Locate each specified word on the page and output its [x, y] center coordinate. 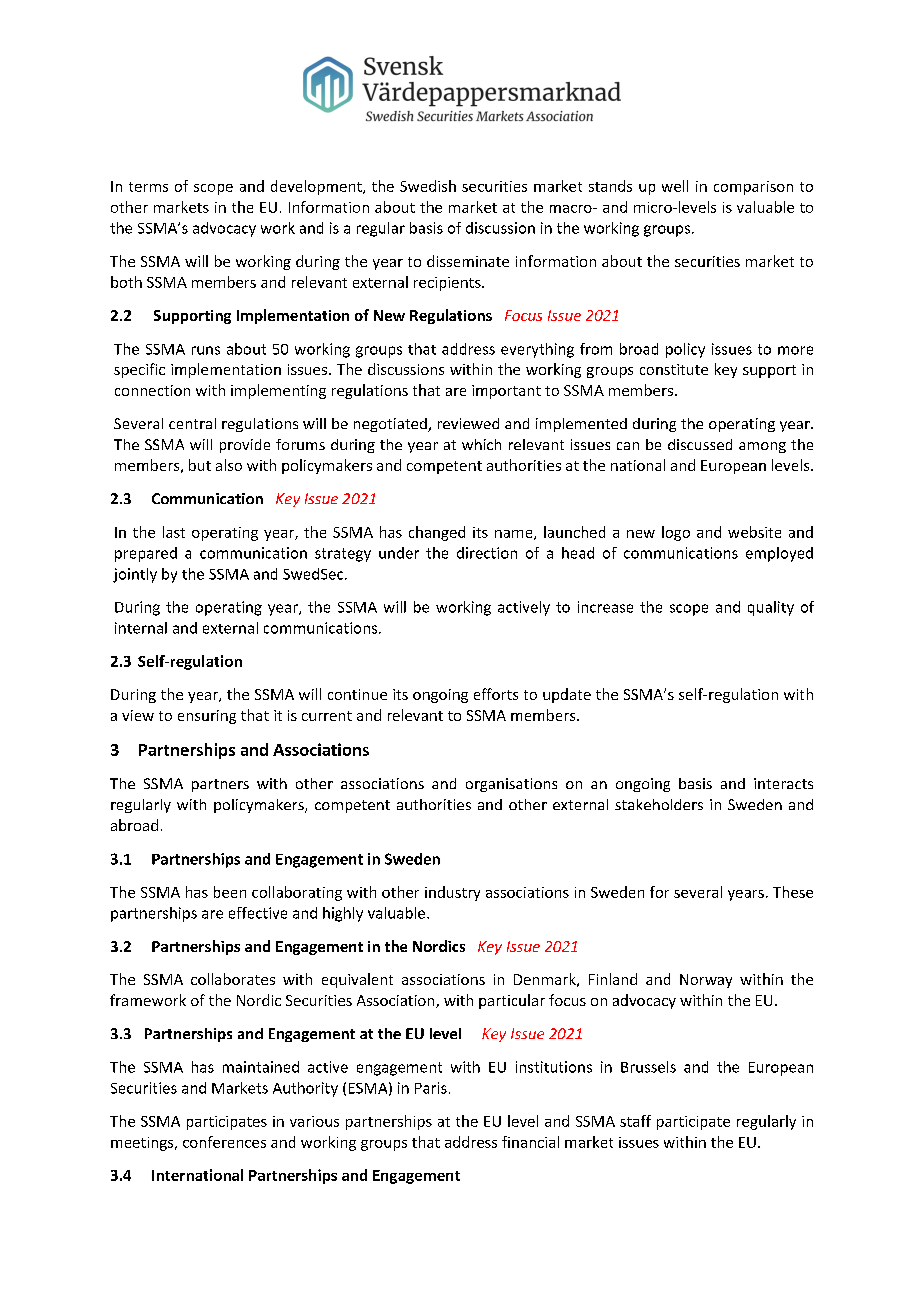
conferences [224, 1142]
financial [530, 1142]
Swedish [428, 186]
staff [635, 1121]
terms [148, 187]
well [675, 186]
